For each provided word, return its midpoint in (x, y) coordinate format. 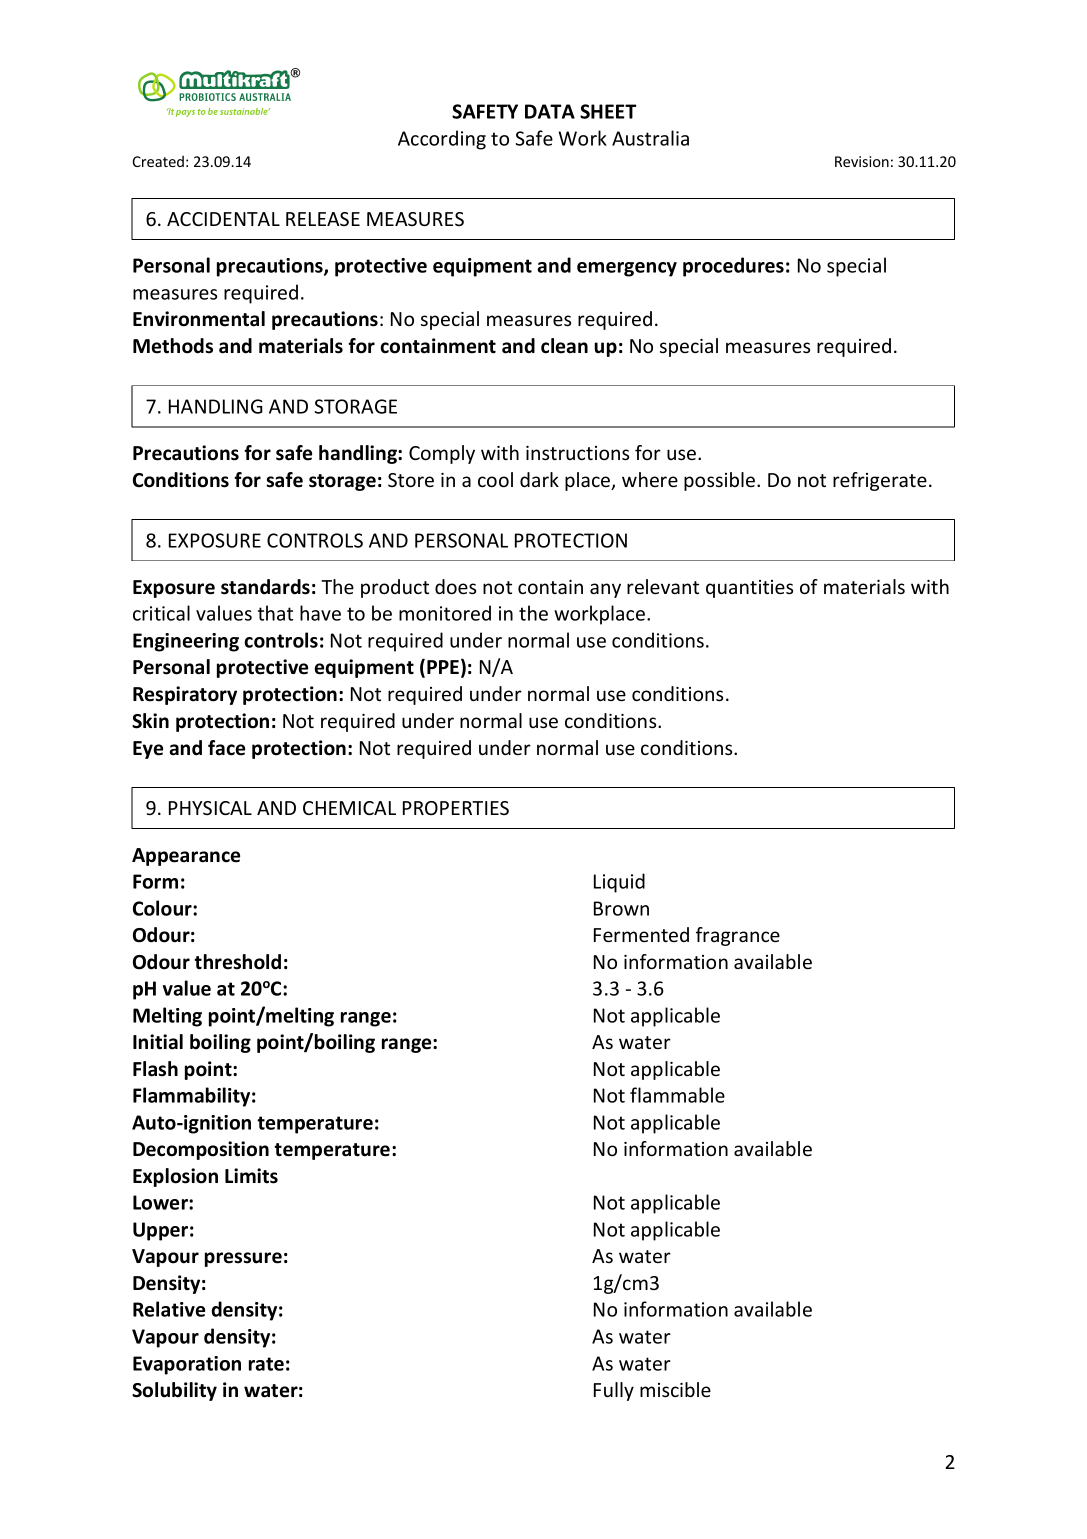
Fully (614, 1391)
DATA (550, 111)
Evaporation (187, 1365)
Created (158, 161)
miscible (675, 1389)
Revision (862, 161)
